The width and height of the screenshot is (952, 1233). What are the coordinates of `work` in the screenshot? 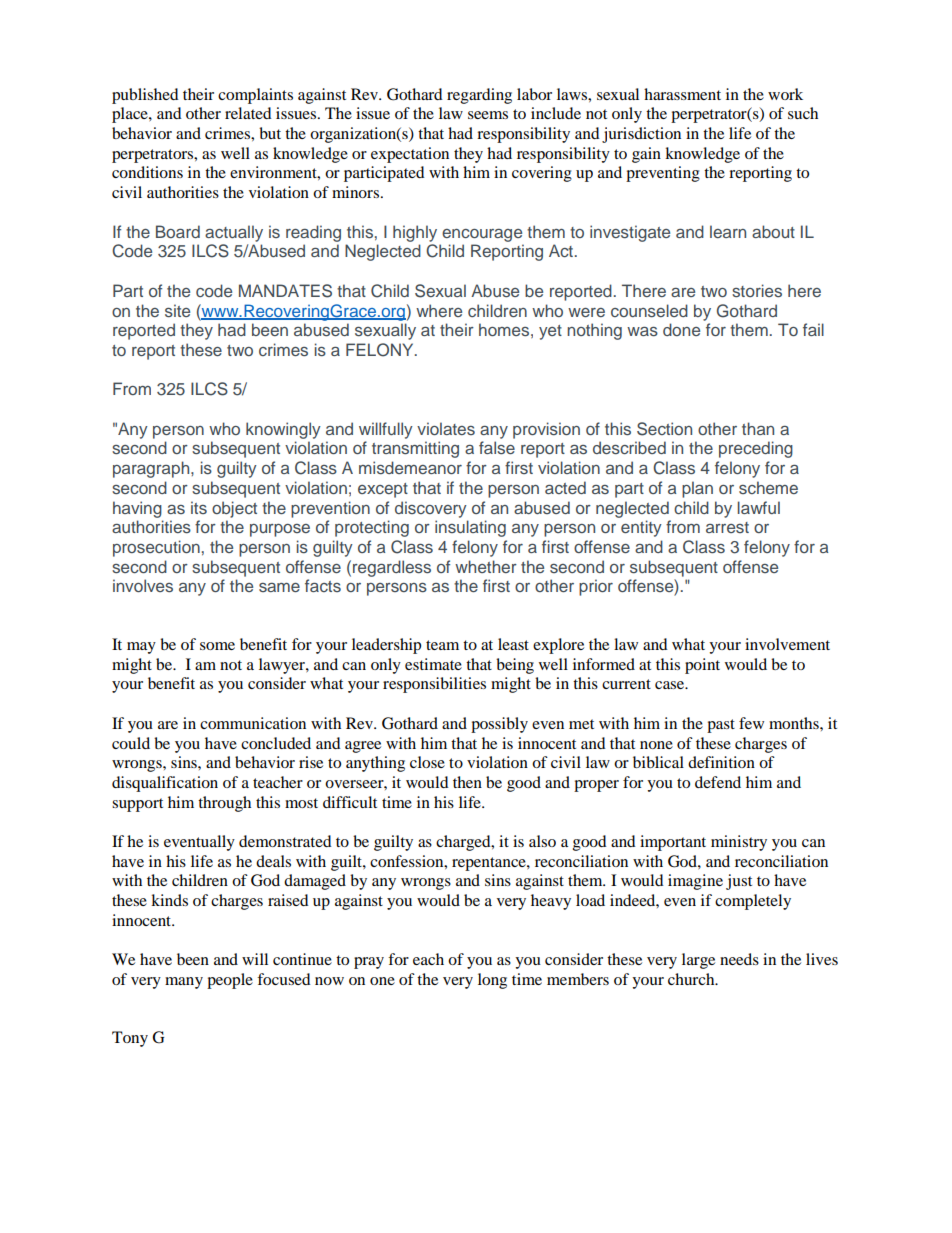 It's located at (785, 94).
